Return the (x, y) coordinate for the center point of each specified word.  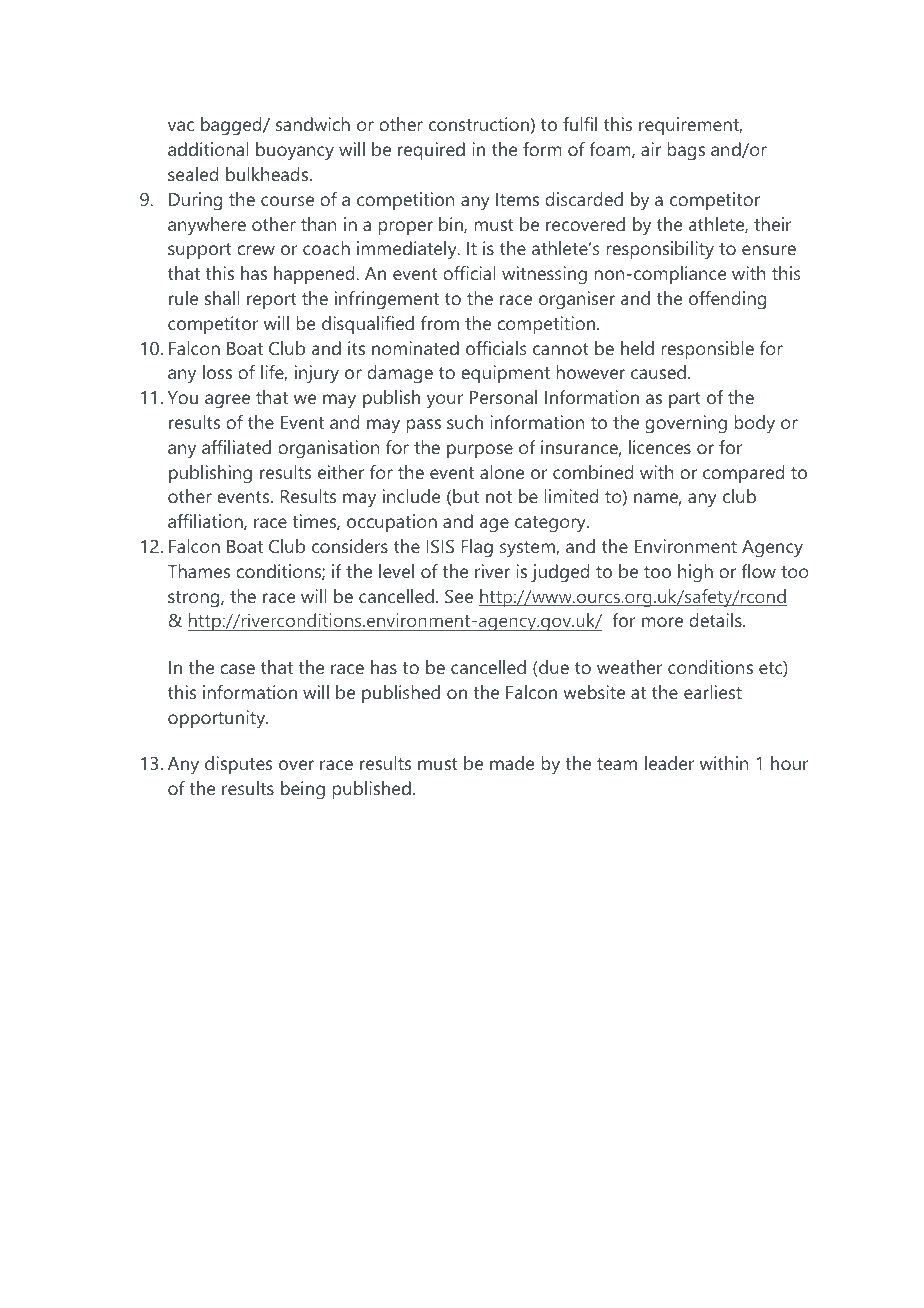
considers (350, 546)
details (716, 620)
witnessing (544, 275)
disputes (238, 765)
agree (227, 401)
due (553, 668)
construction (479, 124)
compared (743, 474)
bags (686, 151)
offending (727, 300)
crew (256, 250)
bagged (232, 126)
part (685, 400)
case (237, 669)
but (466, 496)
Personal (503, 397)
